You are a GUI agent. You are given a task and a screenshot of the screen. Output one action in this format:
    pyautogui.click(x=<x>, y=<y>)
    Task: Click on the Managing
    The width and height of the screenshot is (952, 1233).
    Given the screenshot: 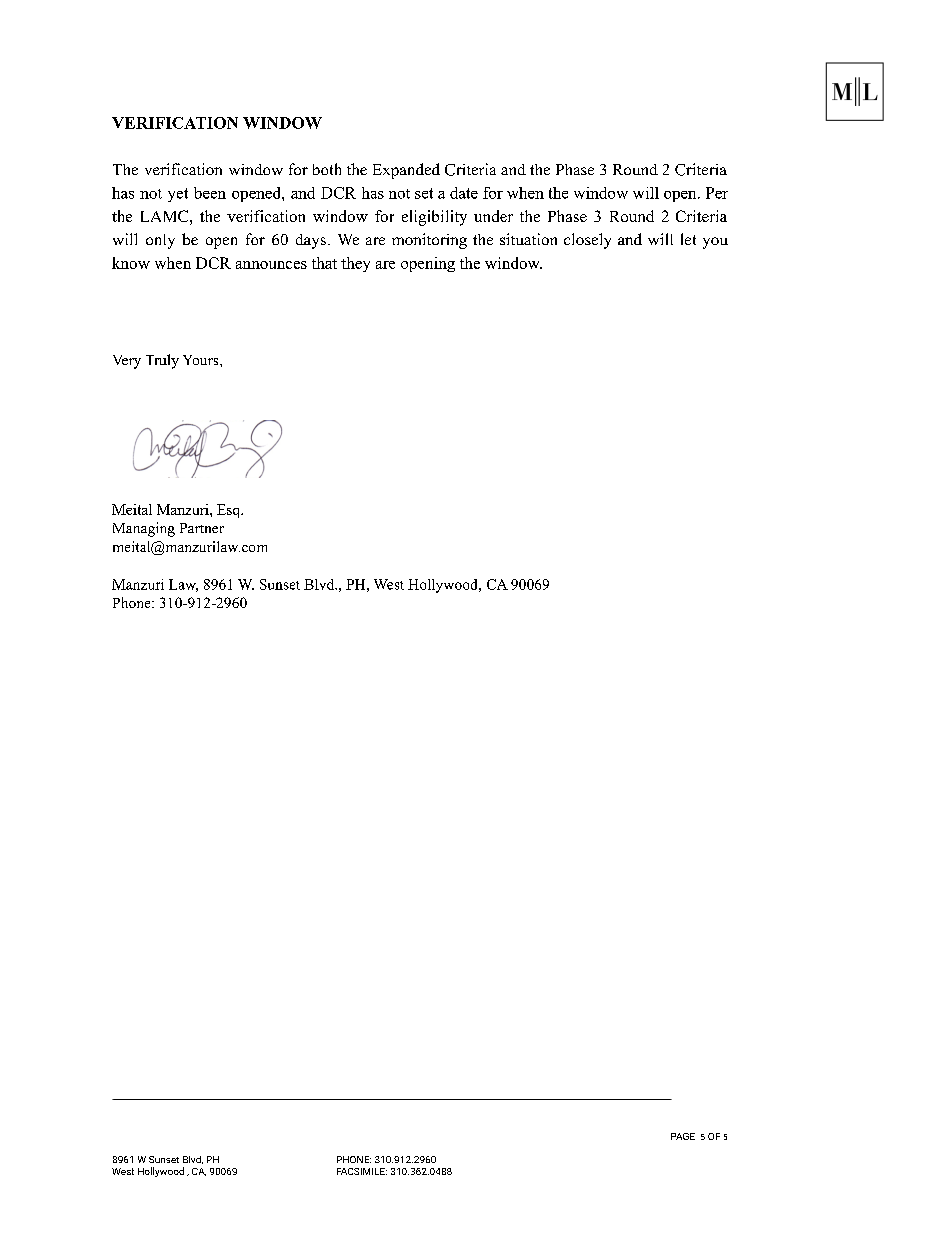 What is the action you would take?
    pyautogui.click(x=144, y=529)
